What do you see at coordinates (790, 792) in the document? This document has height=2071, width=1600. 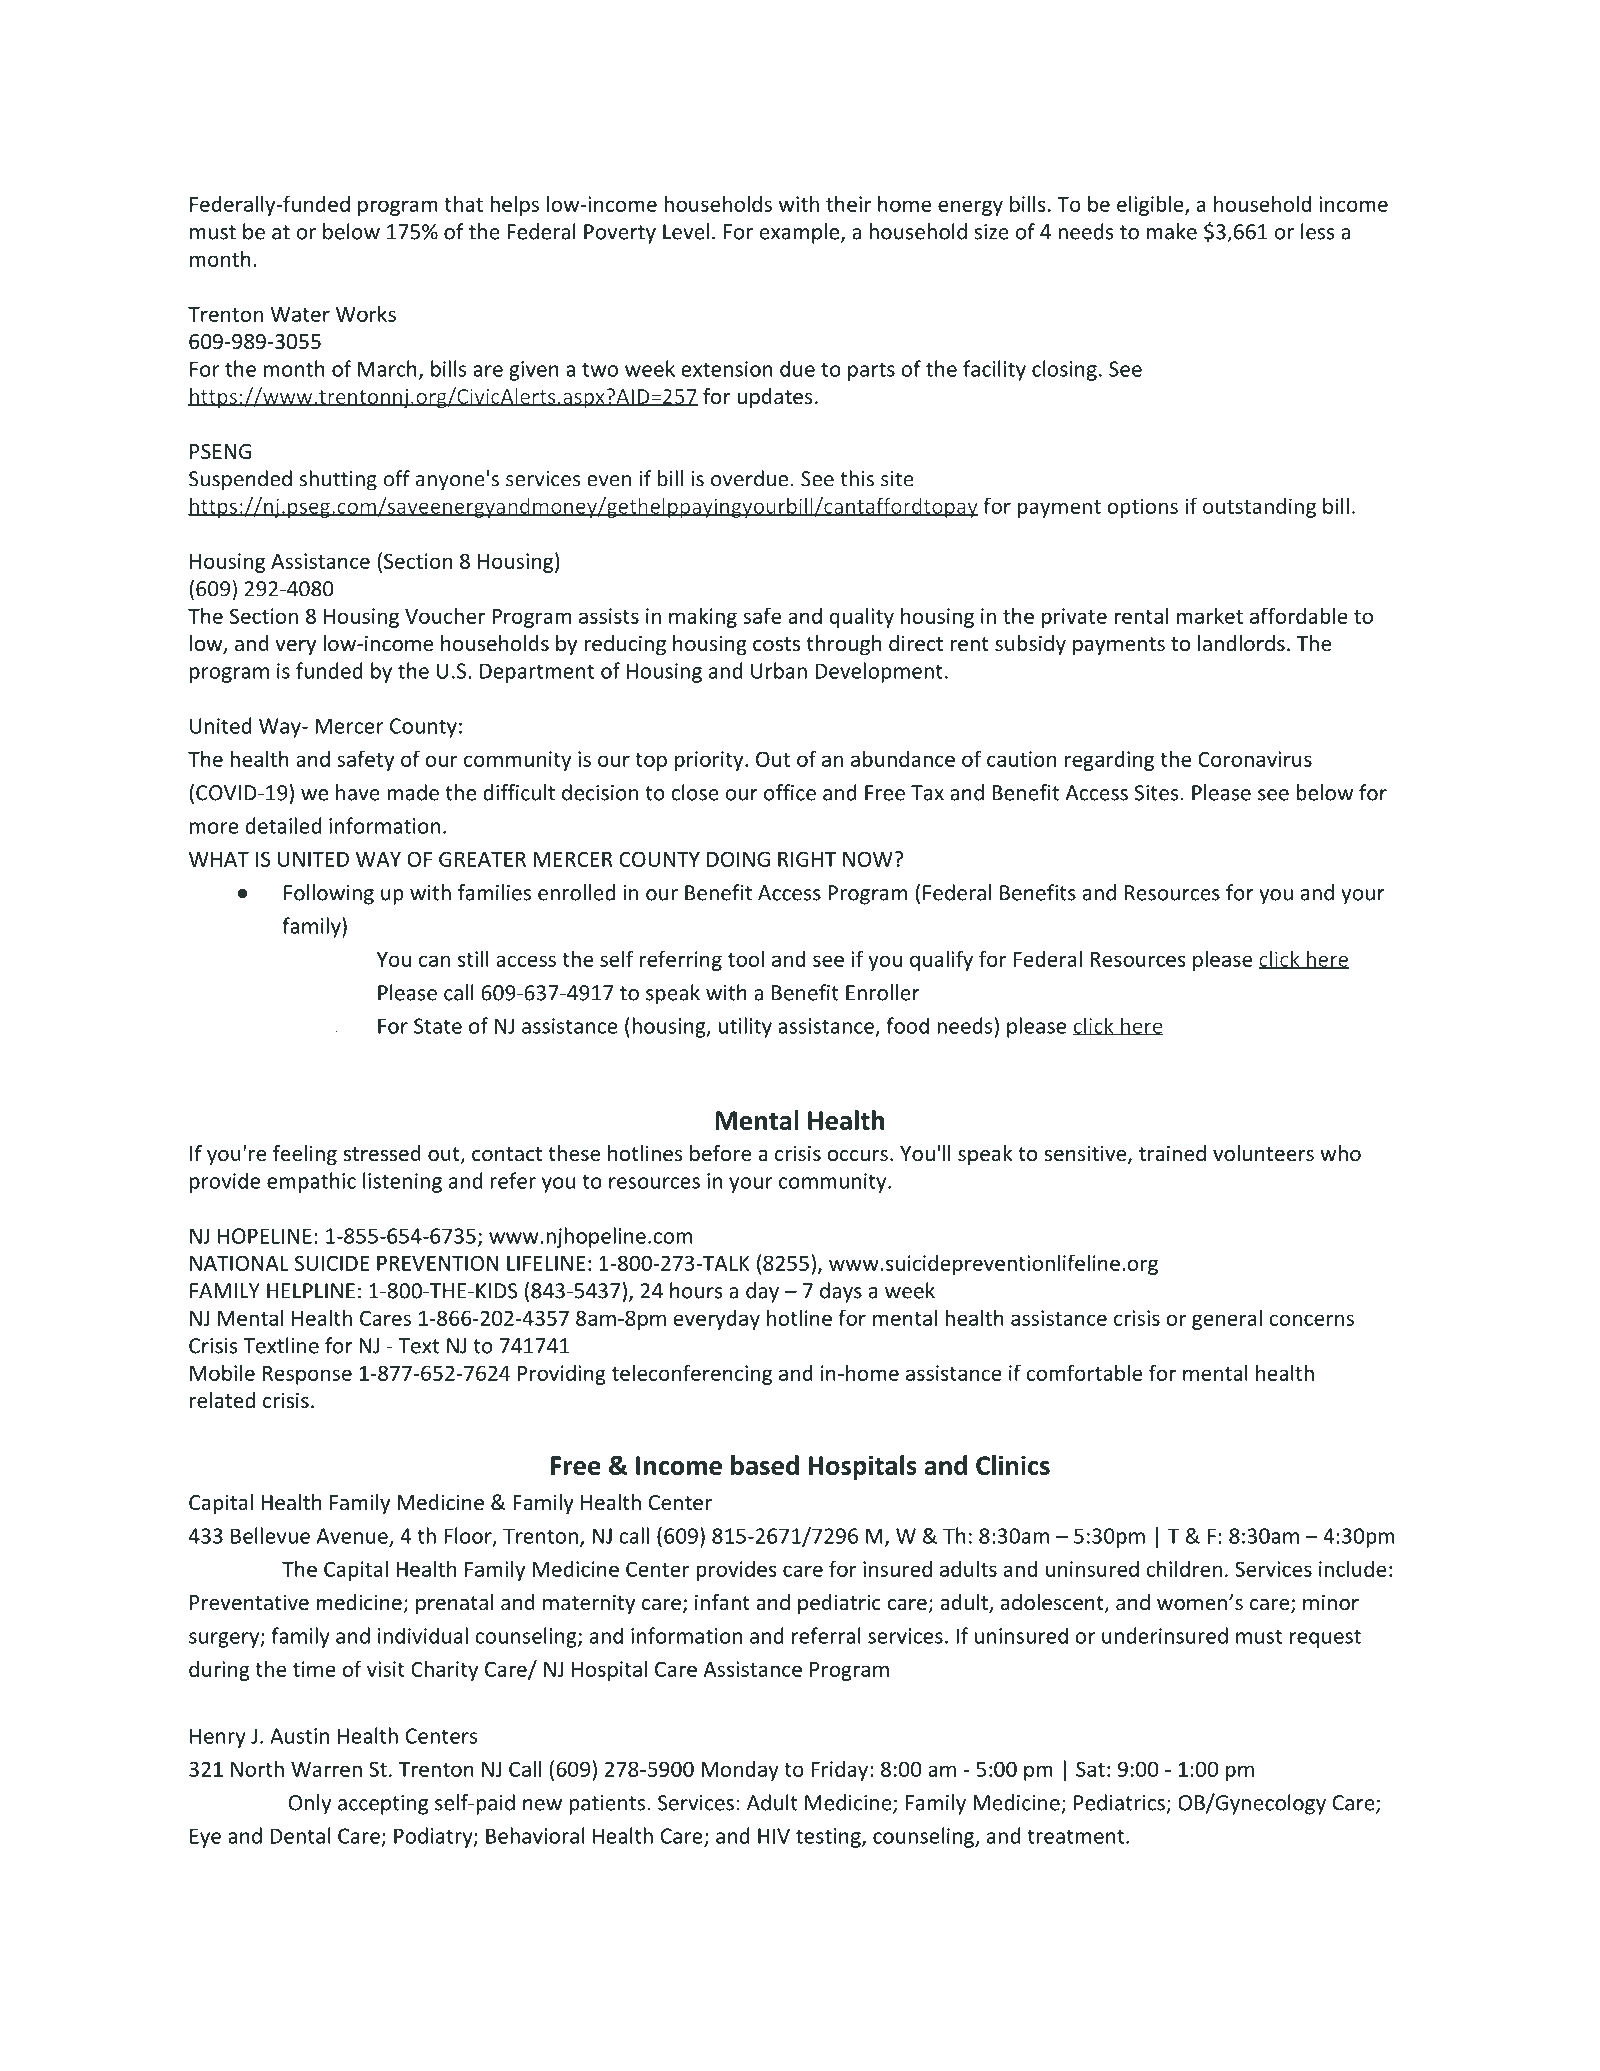 I see `office` at bounding box center [790, 792].
